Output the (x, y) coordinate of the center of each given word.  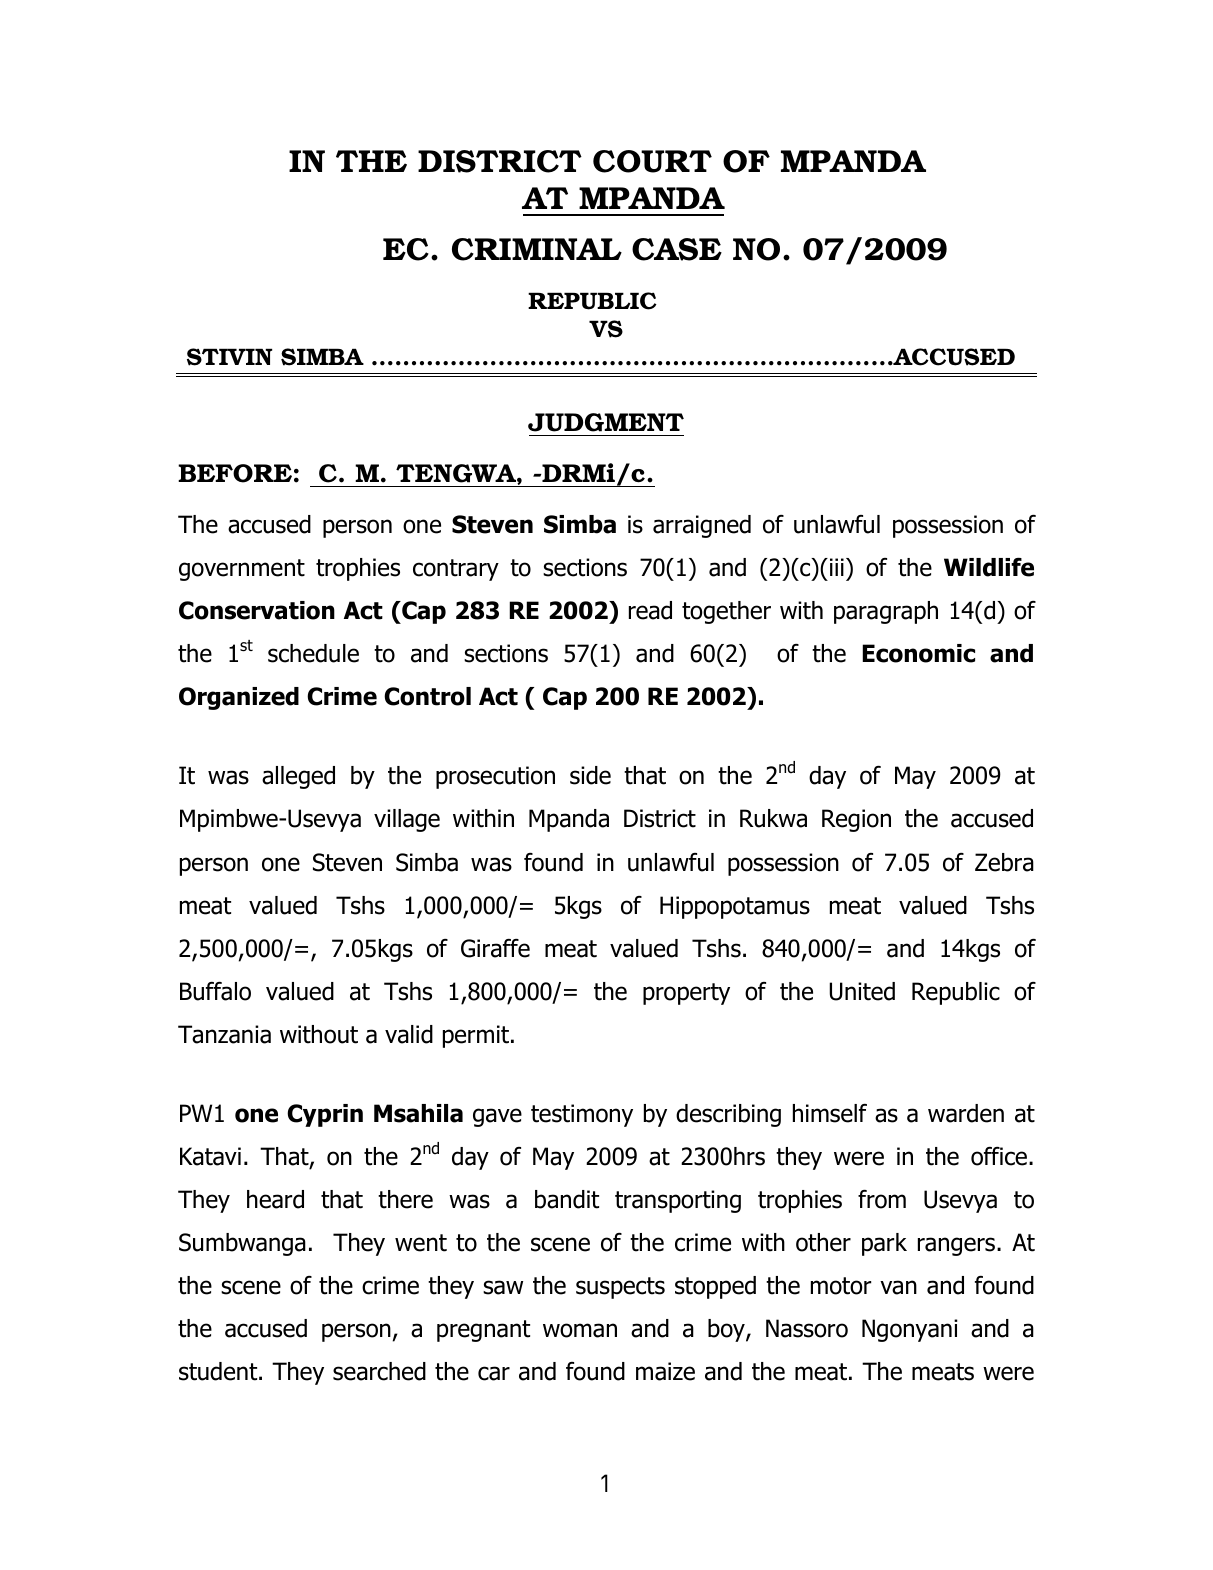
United (862, 991)
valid (409, 1034)
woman (580, 1330)
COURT (652, 161)
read (650, 610)
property (686, 994)
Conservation (257, 610)
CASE (677, 249)
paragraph (886, 612)
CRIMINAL (537, 249)
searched (379, 1371)
